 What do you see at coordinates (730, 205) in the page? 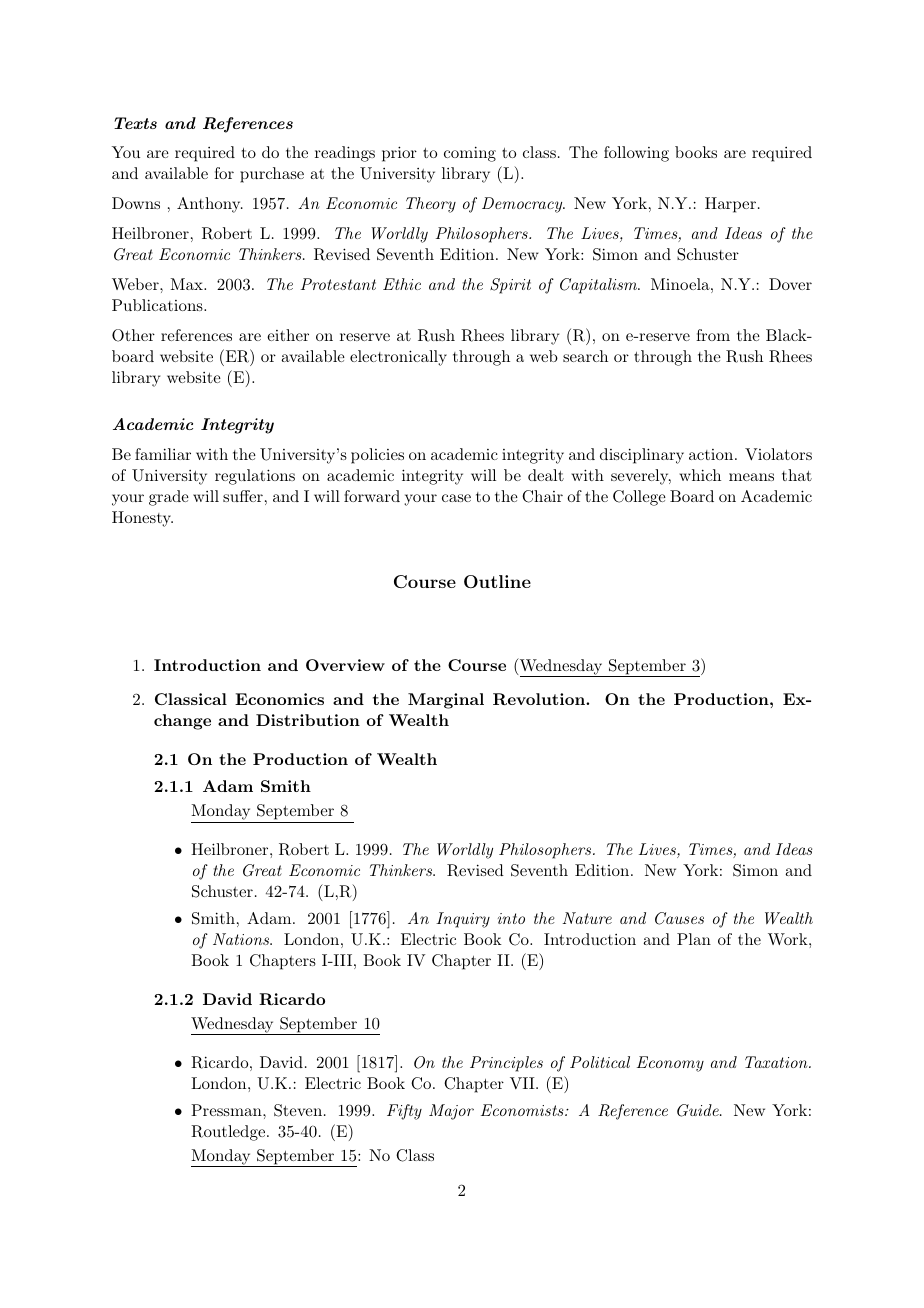
I see `Harper` at bounding box center [730, 205].
